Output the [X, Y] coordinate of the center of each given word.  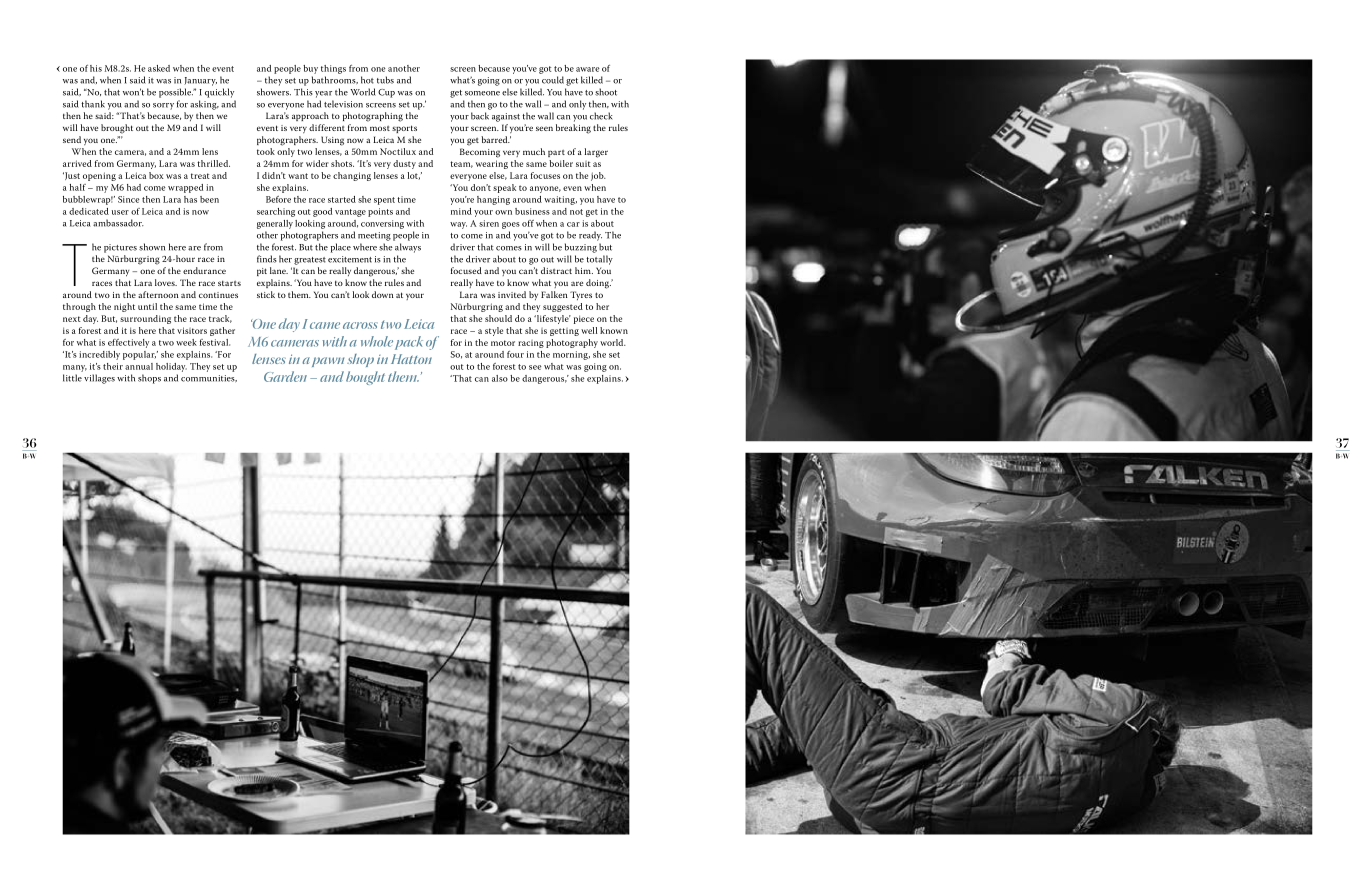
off [528, 223]
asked [159, 68]
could [553, 80]
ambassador [118, 223]
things [333, 69]
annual [139, 366]
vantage [350, 213]
